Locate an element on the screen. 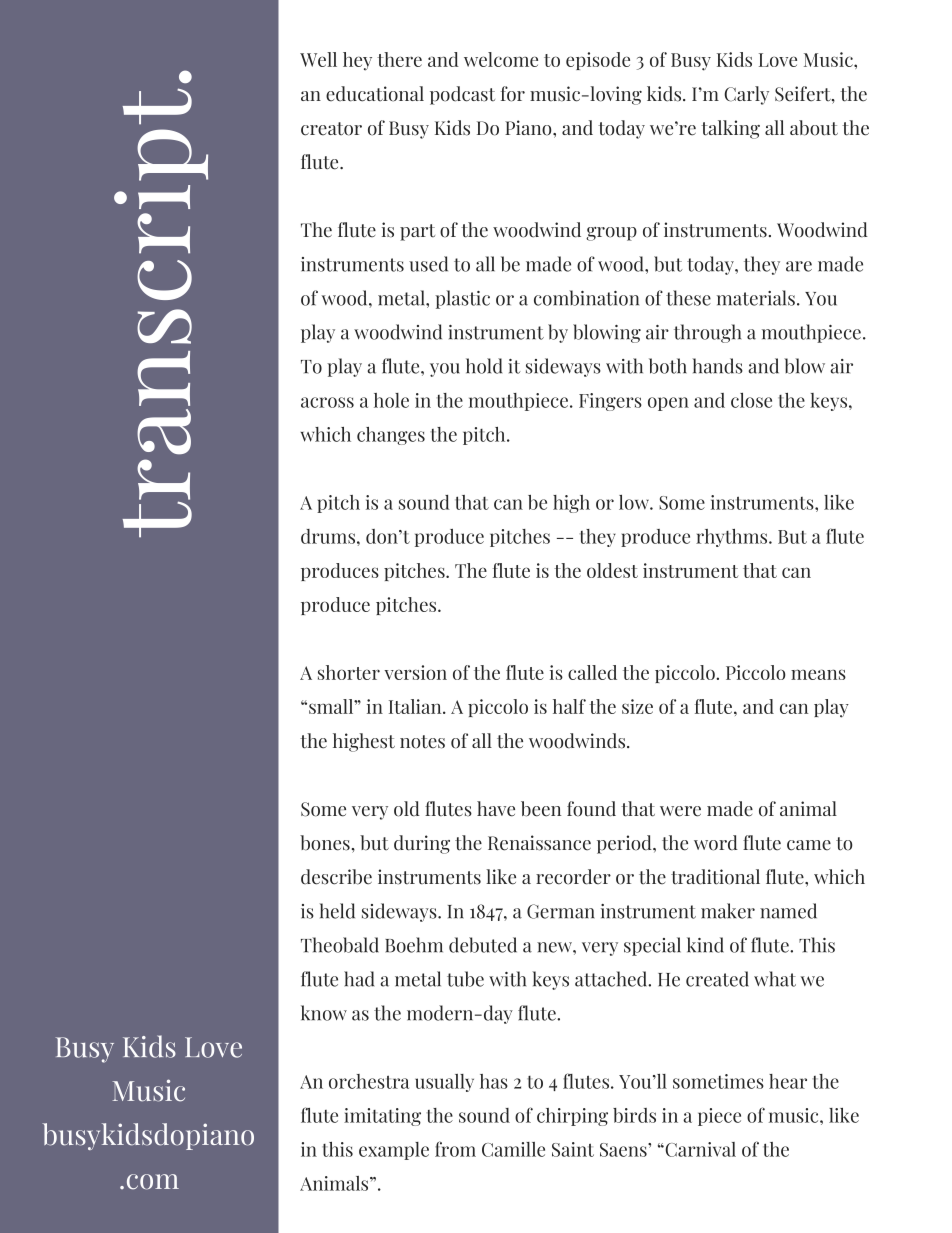 This screenshot has width=952, height=1233. educational is located at coordinates (375, 94).
